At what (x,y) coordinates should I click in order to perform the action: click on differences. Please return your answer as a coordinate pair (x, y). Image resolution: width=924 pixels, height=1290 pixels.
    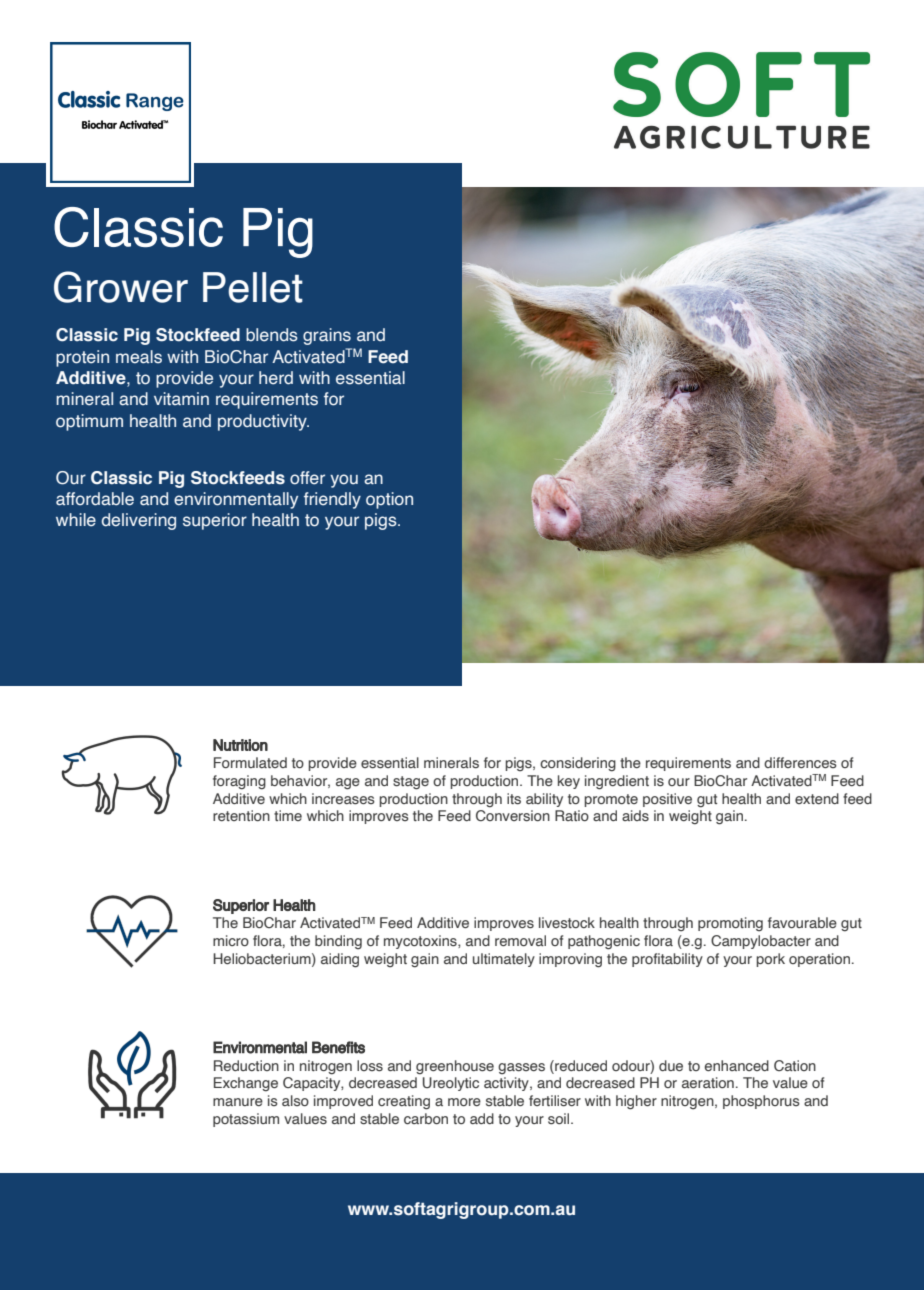
    Looking at the image, I should click on (800, 762).
